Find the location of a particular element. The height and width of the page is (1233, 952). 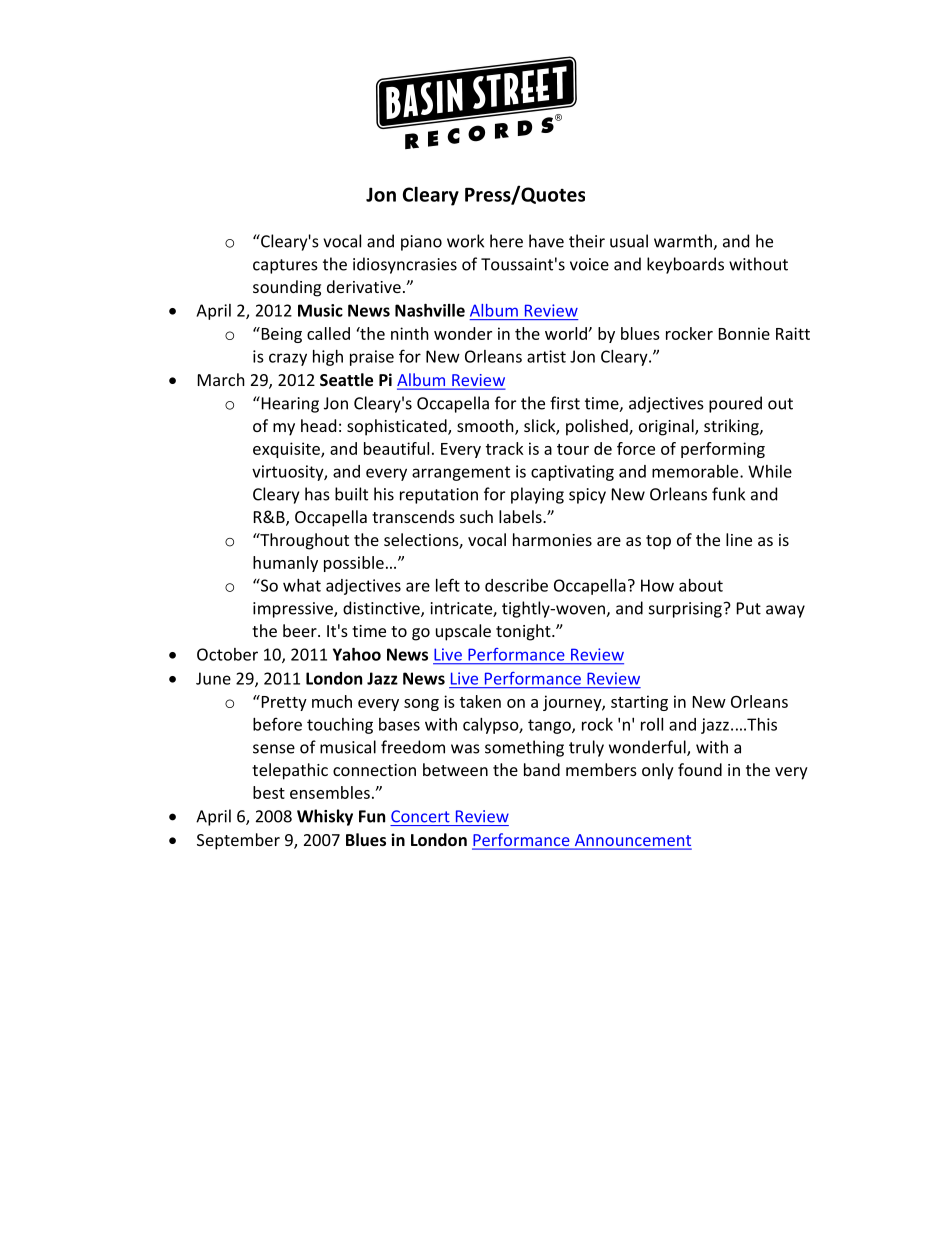

Whisky is located at coordinates (325, 817).
